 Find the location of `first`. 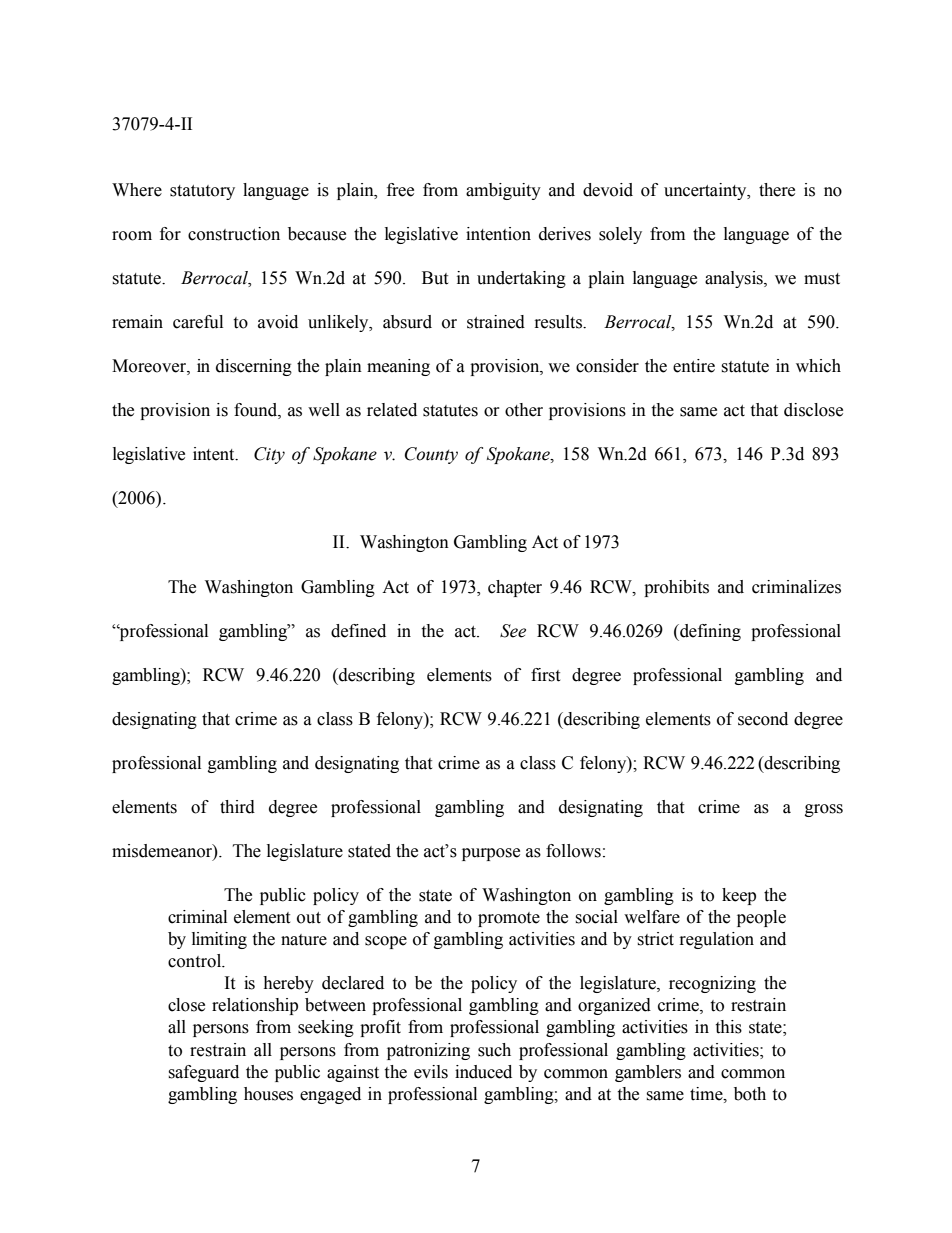

first is located at coordinates (545, 675).
